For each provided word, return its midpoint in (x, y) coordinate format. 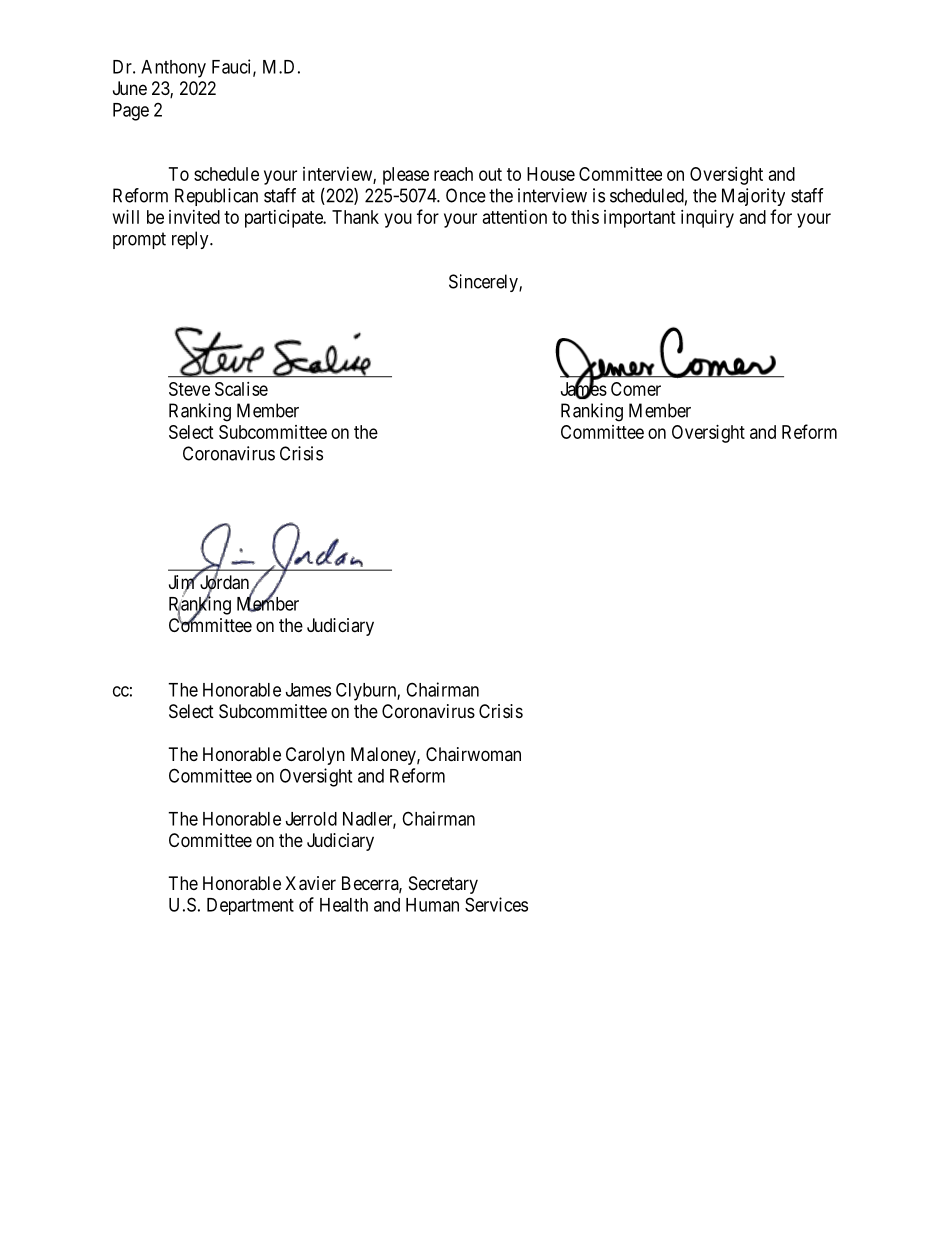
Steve (189, 389)
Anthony (173, 69)
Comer (636, 389)
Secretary (443, 885)
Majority (753, 197)
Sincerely (484, 283)
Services (496, 904)
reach (453, 174)
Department (250, 906)
